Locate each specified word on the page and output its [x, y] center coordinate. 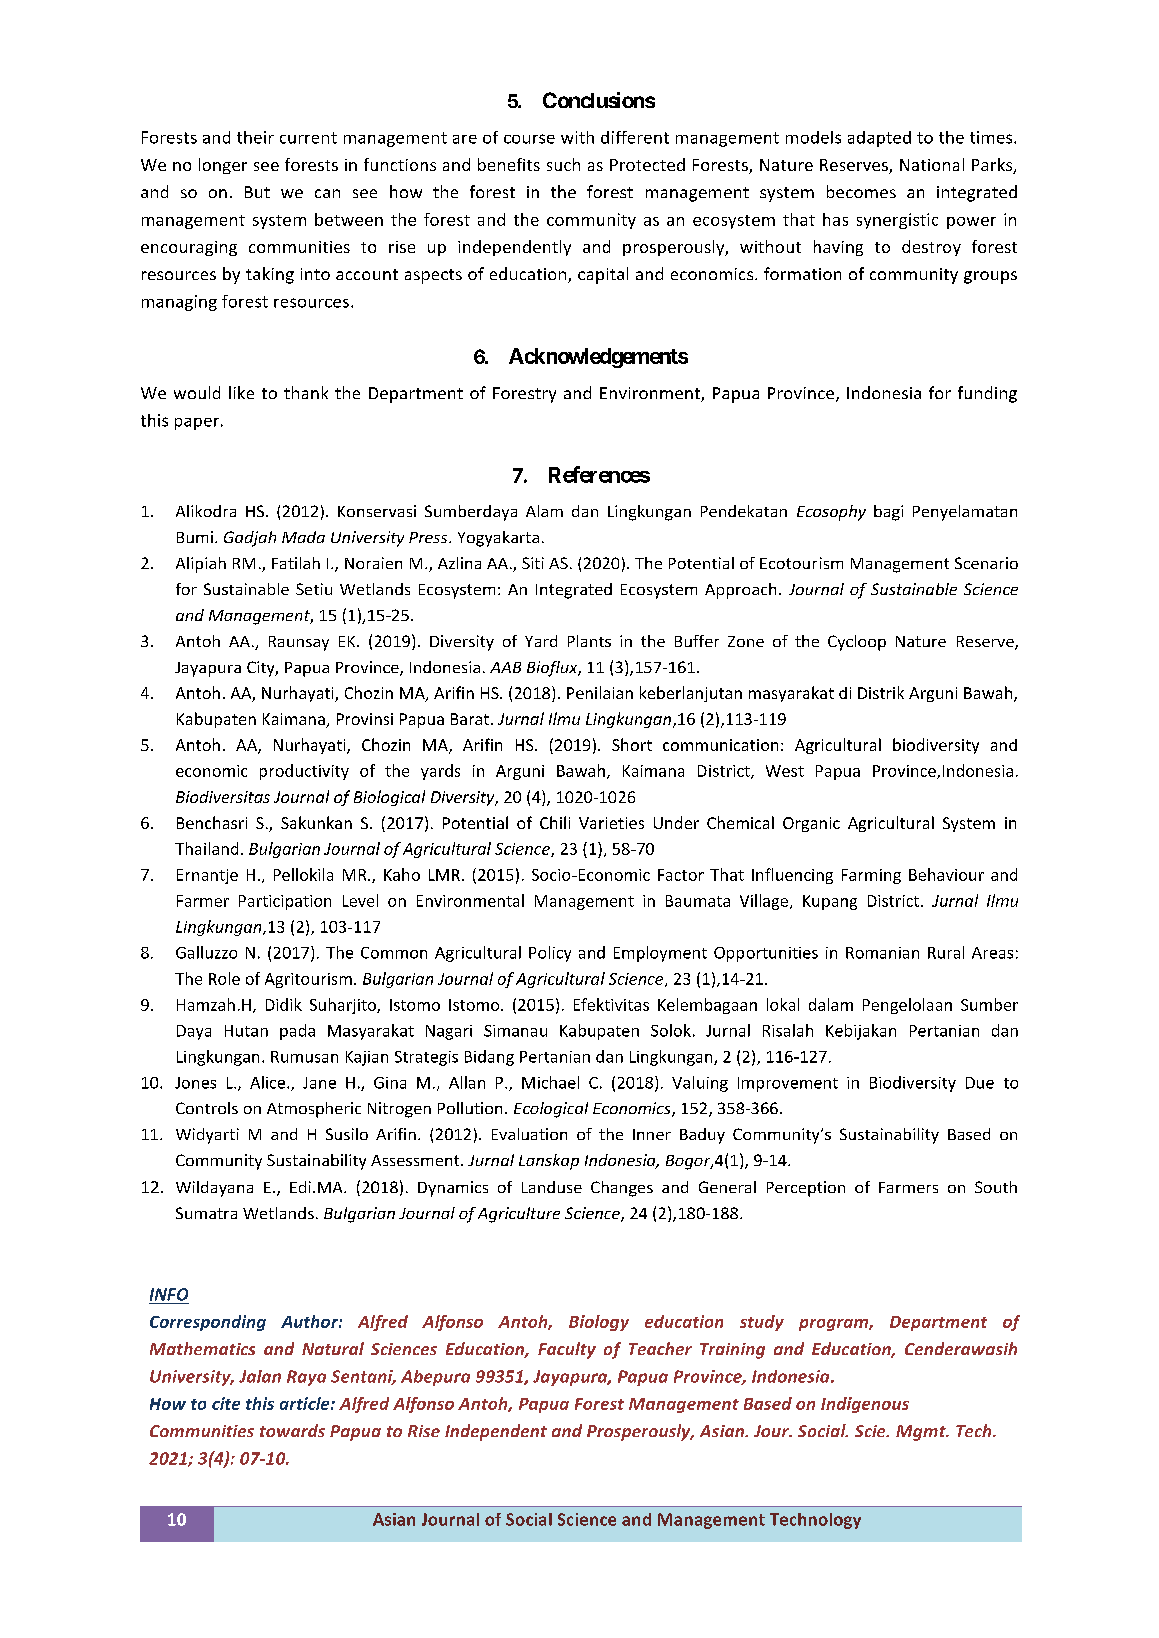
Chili [555, 822]
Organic [811, 824]
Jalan [260, 1376]
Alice [269, 1082]
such [563, 164]
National [932, 164]
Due [980, 1083]
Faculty [567, 1350]
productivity [304, 772]
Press [429, 537]
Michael [550, 1082]
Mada [303, 537]
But [257, 192]
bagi [888, 513]
